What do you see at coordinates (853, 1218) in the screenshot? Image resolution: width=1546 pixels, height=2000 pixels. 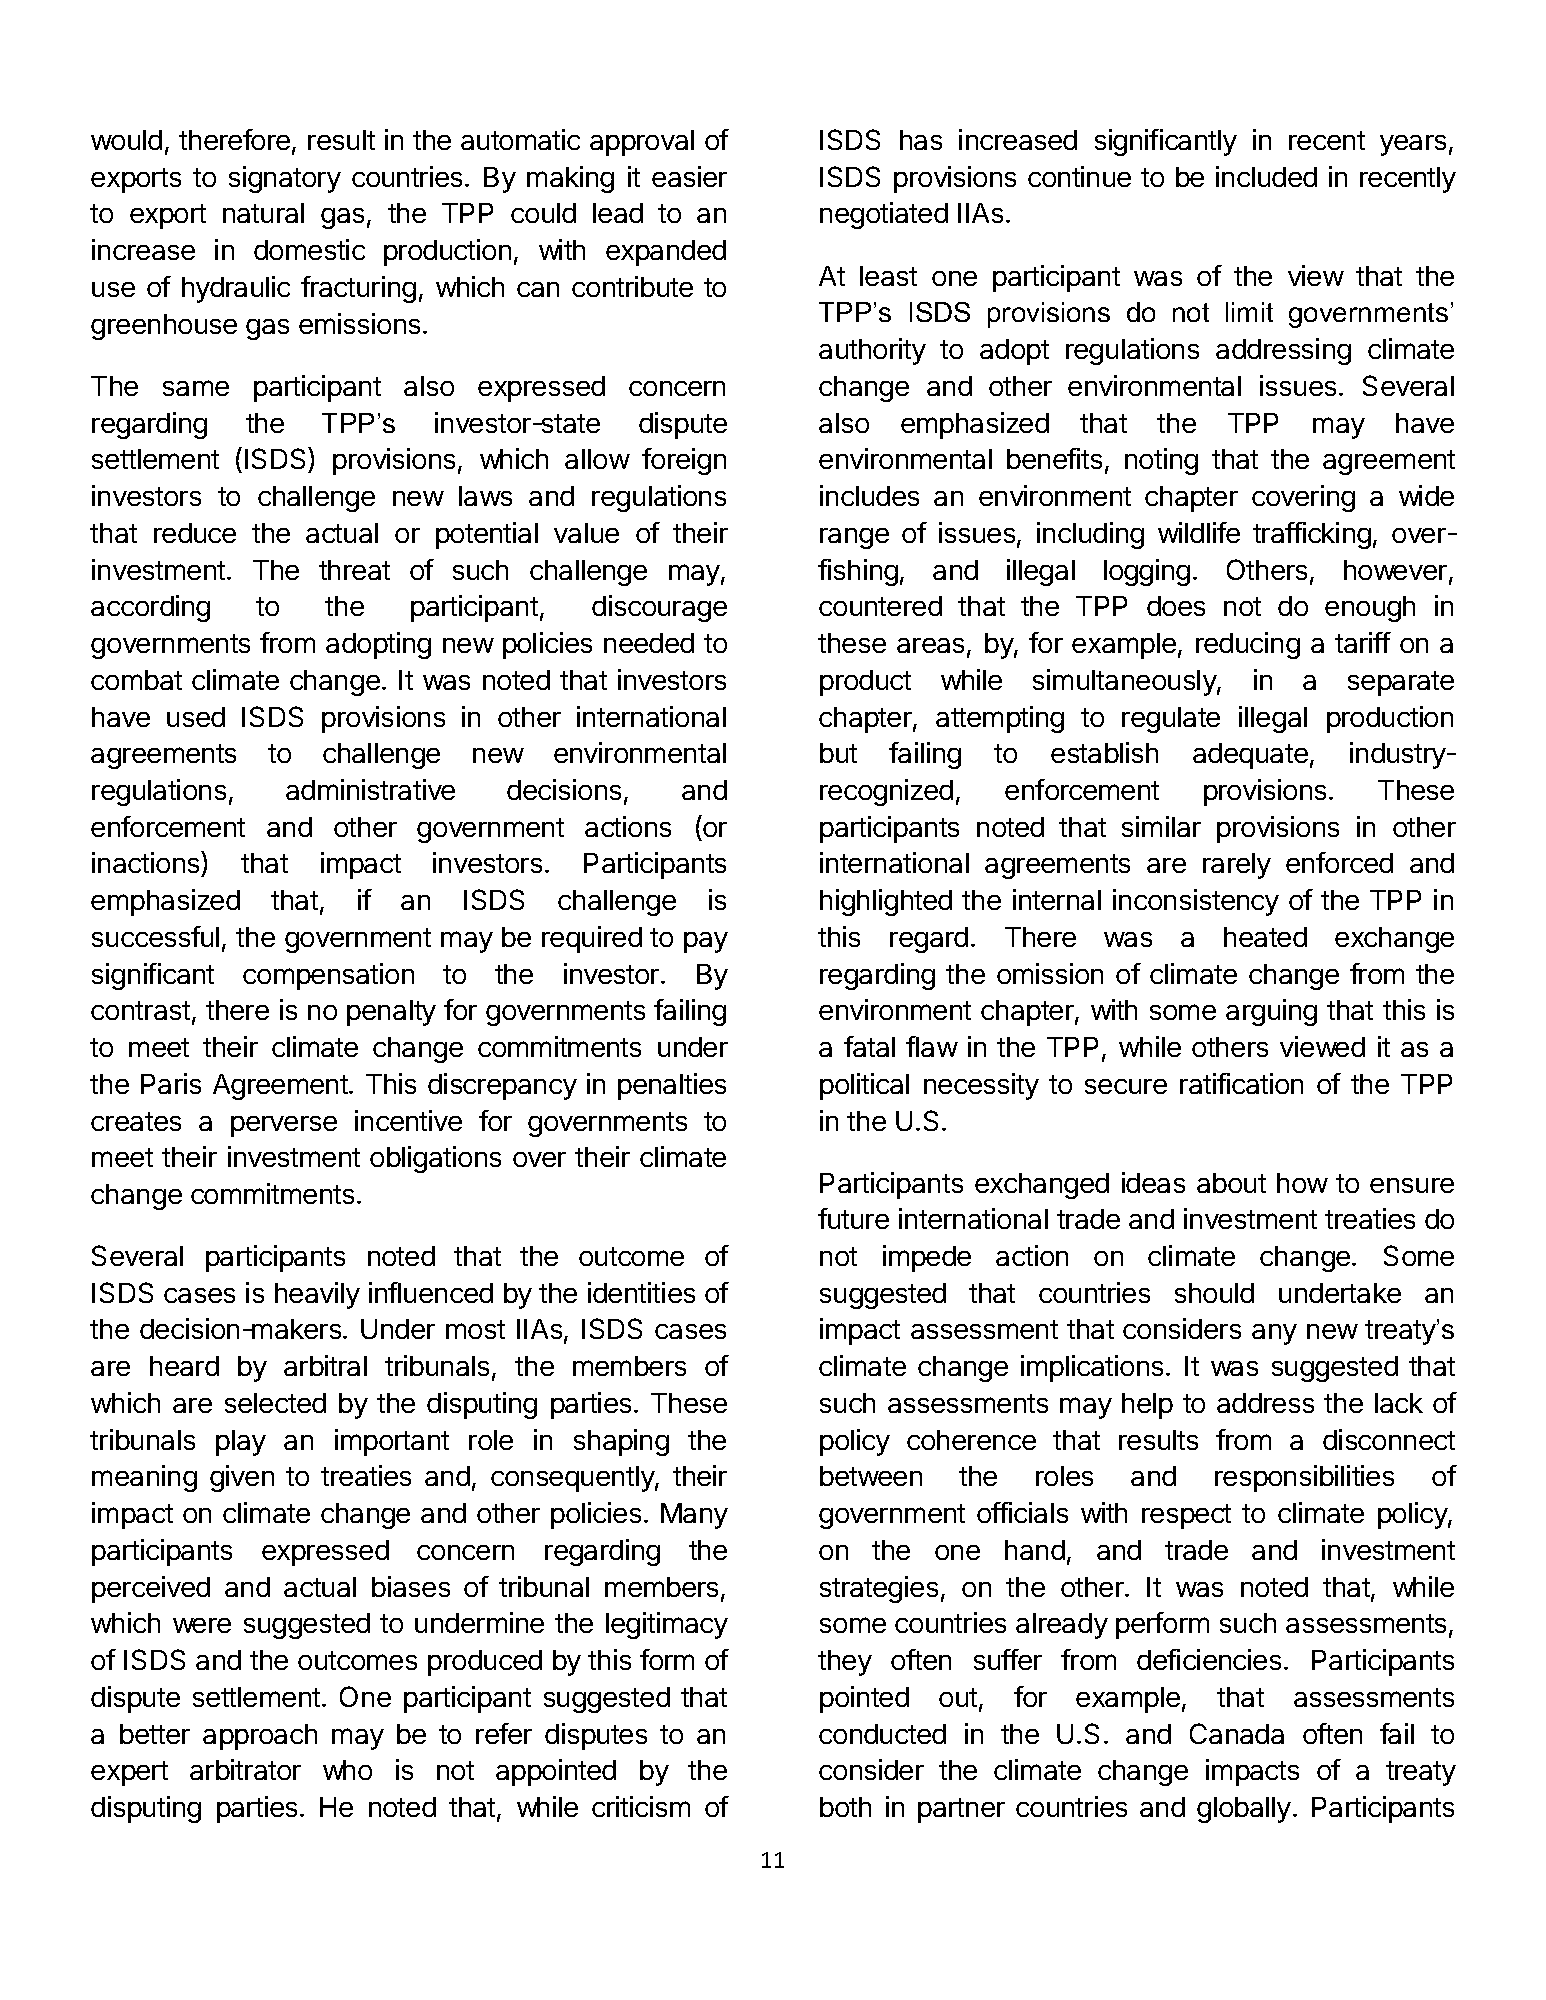 I see `future` at bounding box center [853, 1218].
